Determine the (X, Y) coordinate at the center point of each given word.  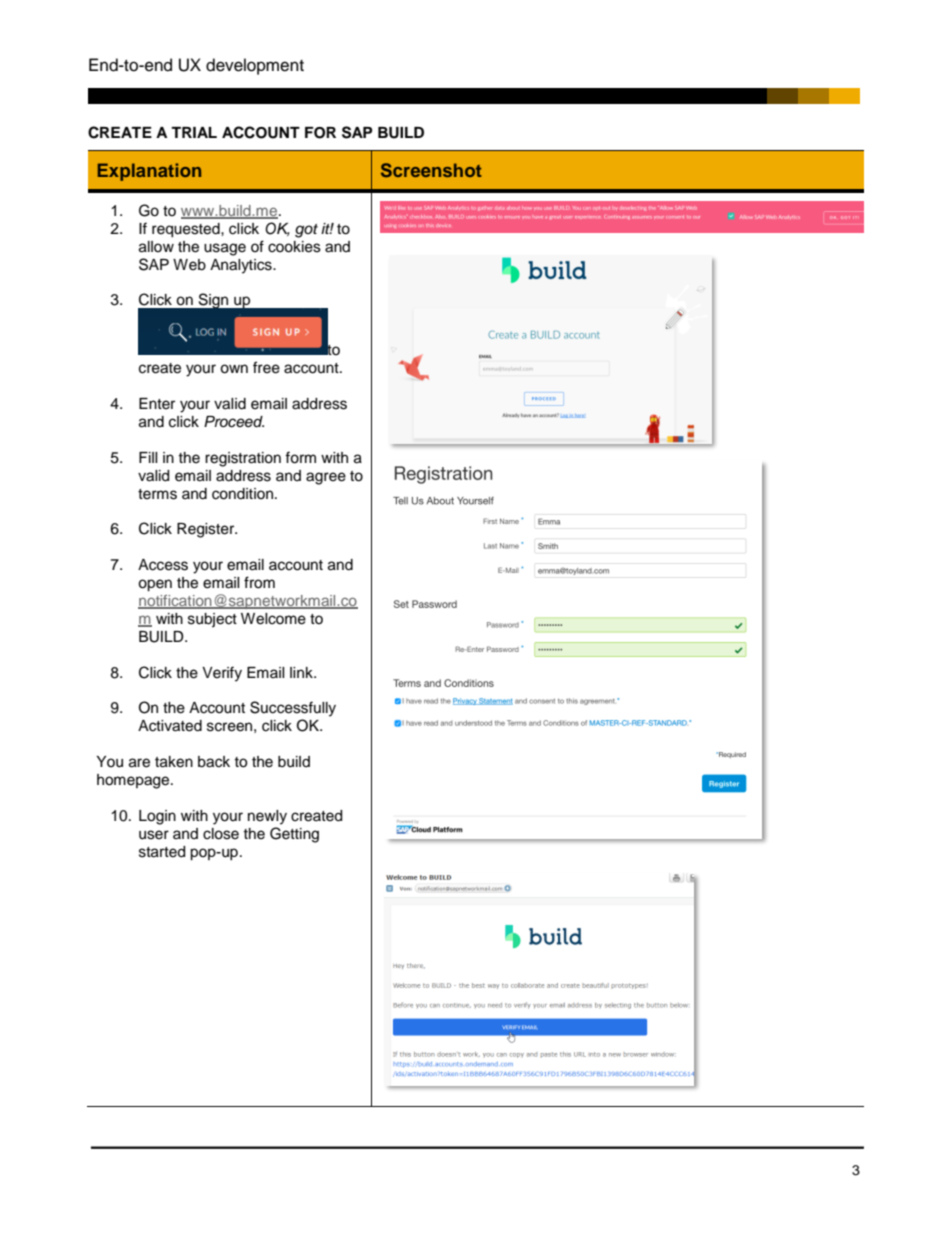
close (221, 834)
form (300, 457)
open (155, 585)
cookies (294, 247)
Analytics (242, 266)
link (302, 672)
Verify (222, 674)
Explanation (149, 172)
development (255, 66)
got (306, 231)
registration (243, 459)
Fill (148, 457)
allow (156, 247)
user (154, 835)
